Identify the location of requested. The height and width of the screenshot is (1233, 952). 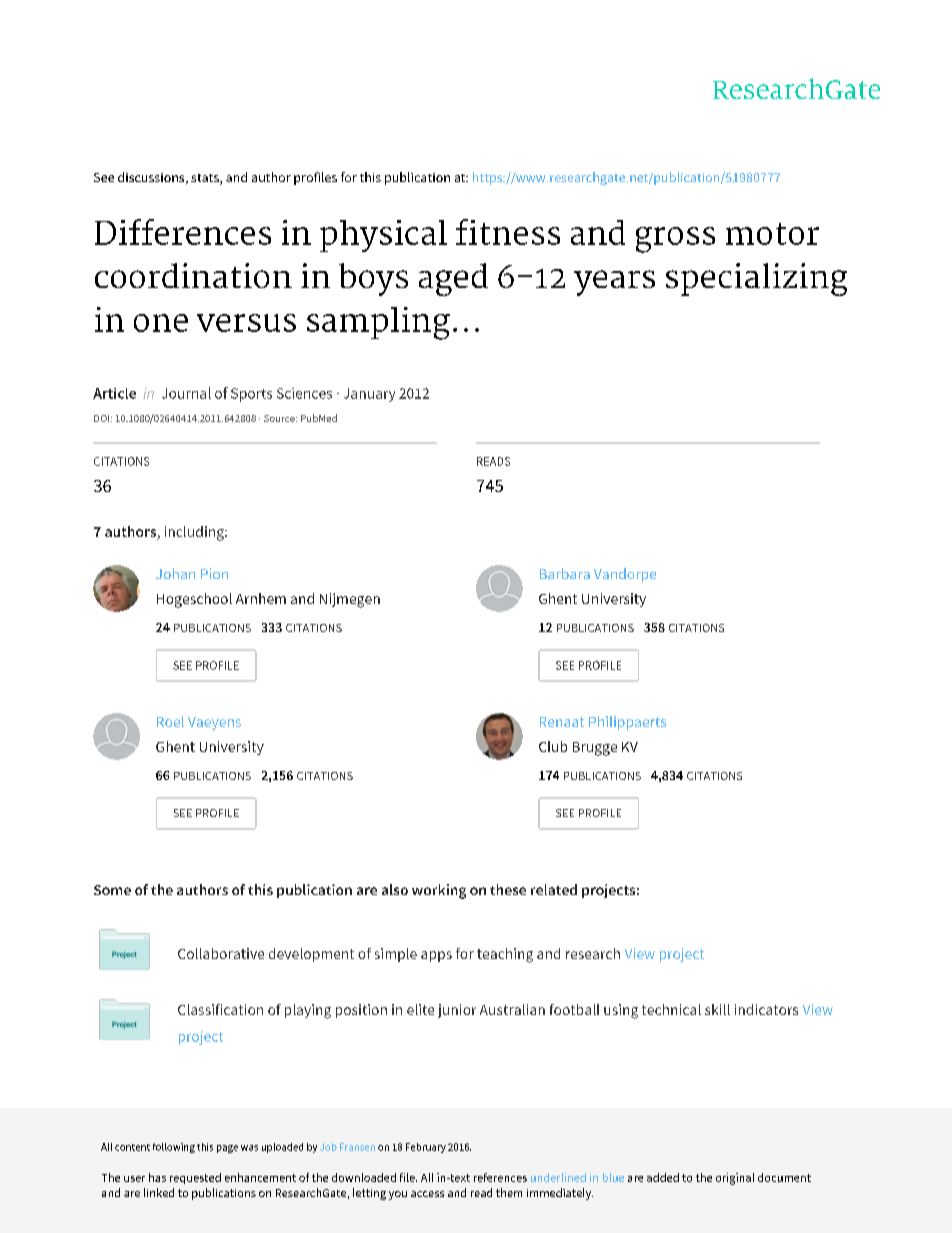
(195, 1178).
